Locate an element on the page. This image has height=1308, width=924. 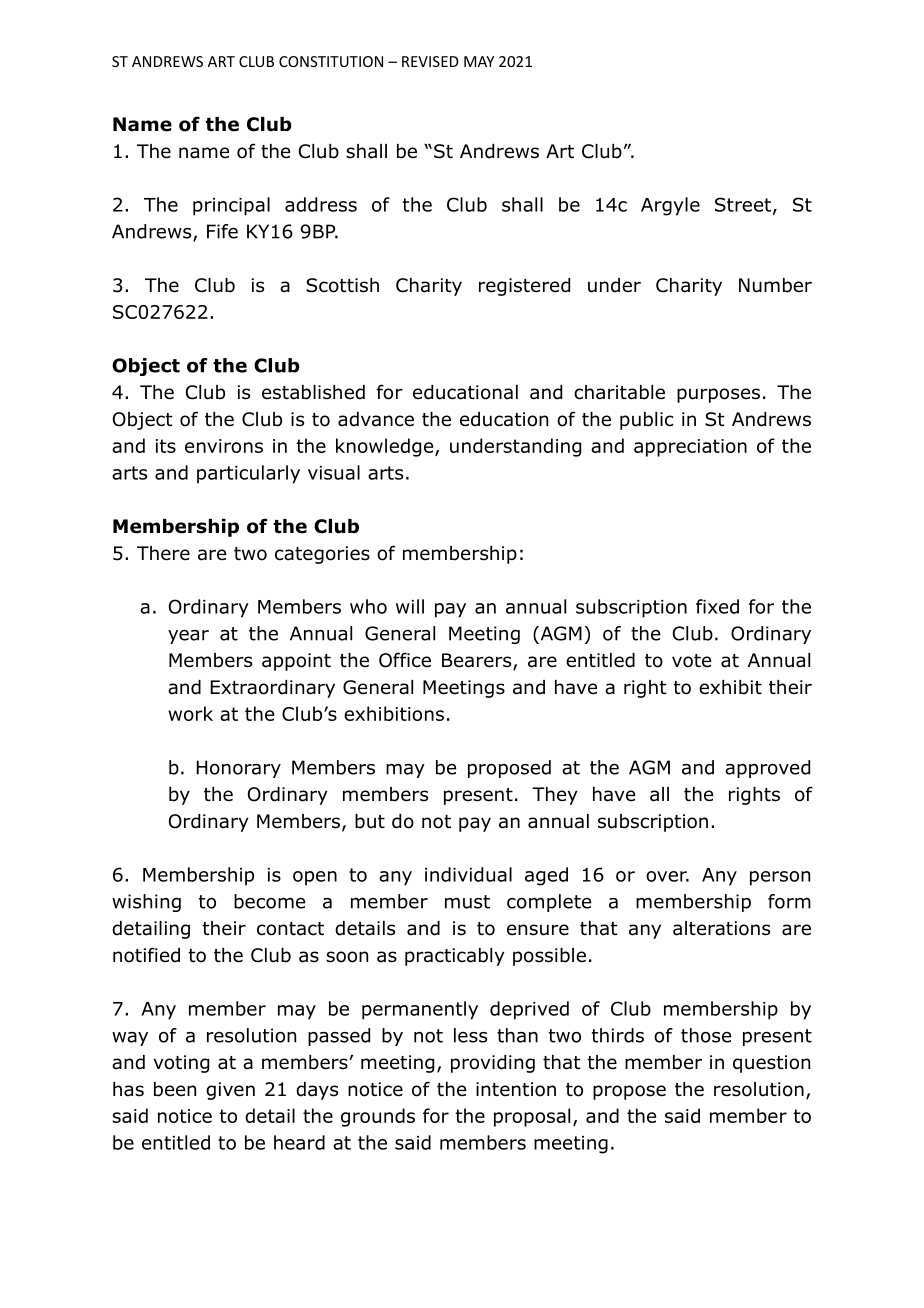
CONSTITUTION is located at coordinates (331, 61).
